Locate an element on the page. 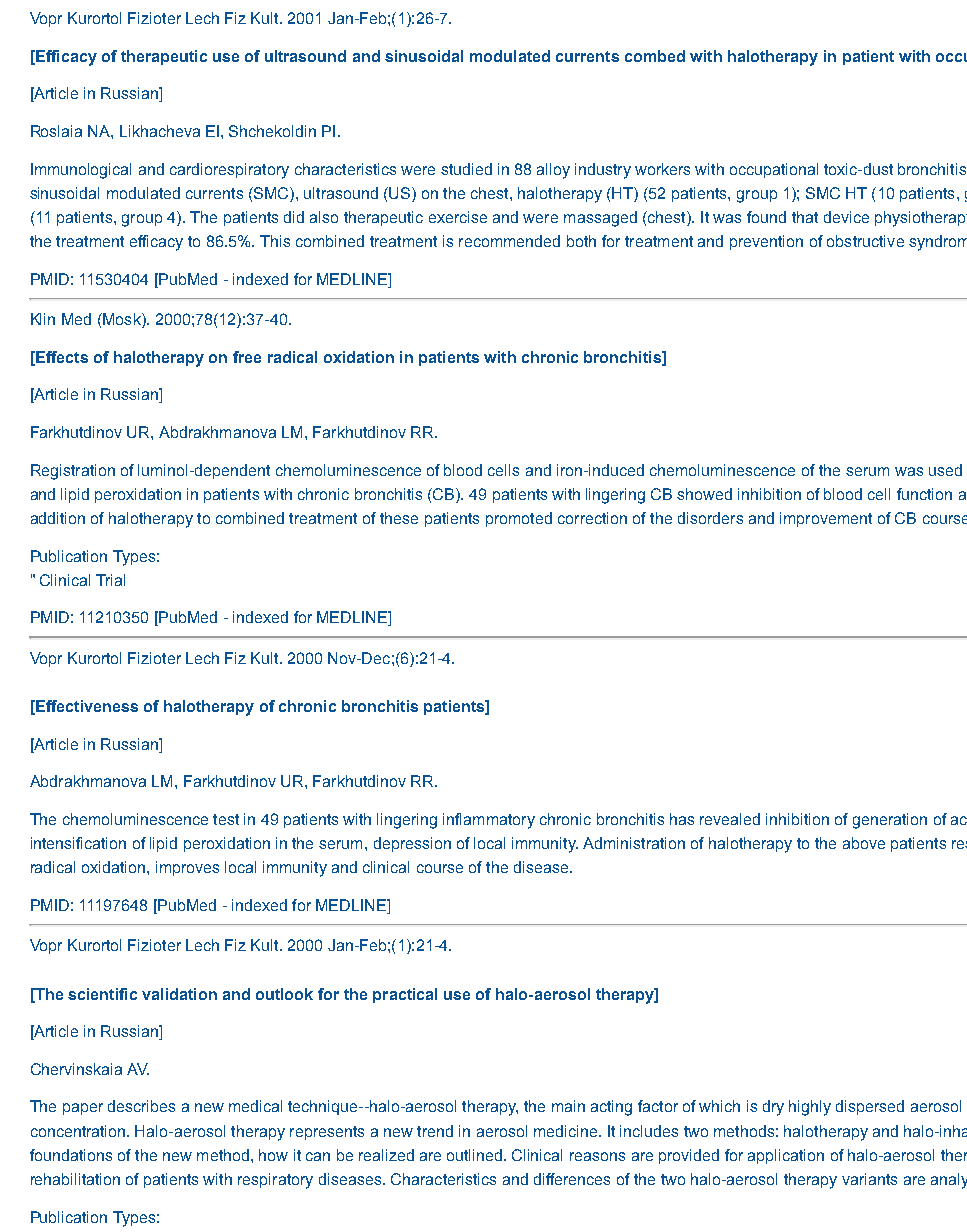 The image size is (967, 1232). studied is located at coordinates (466, 169).
